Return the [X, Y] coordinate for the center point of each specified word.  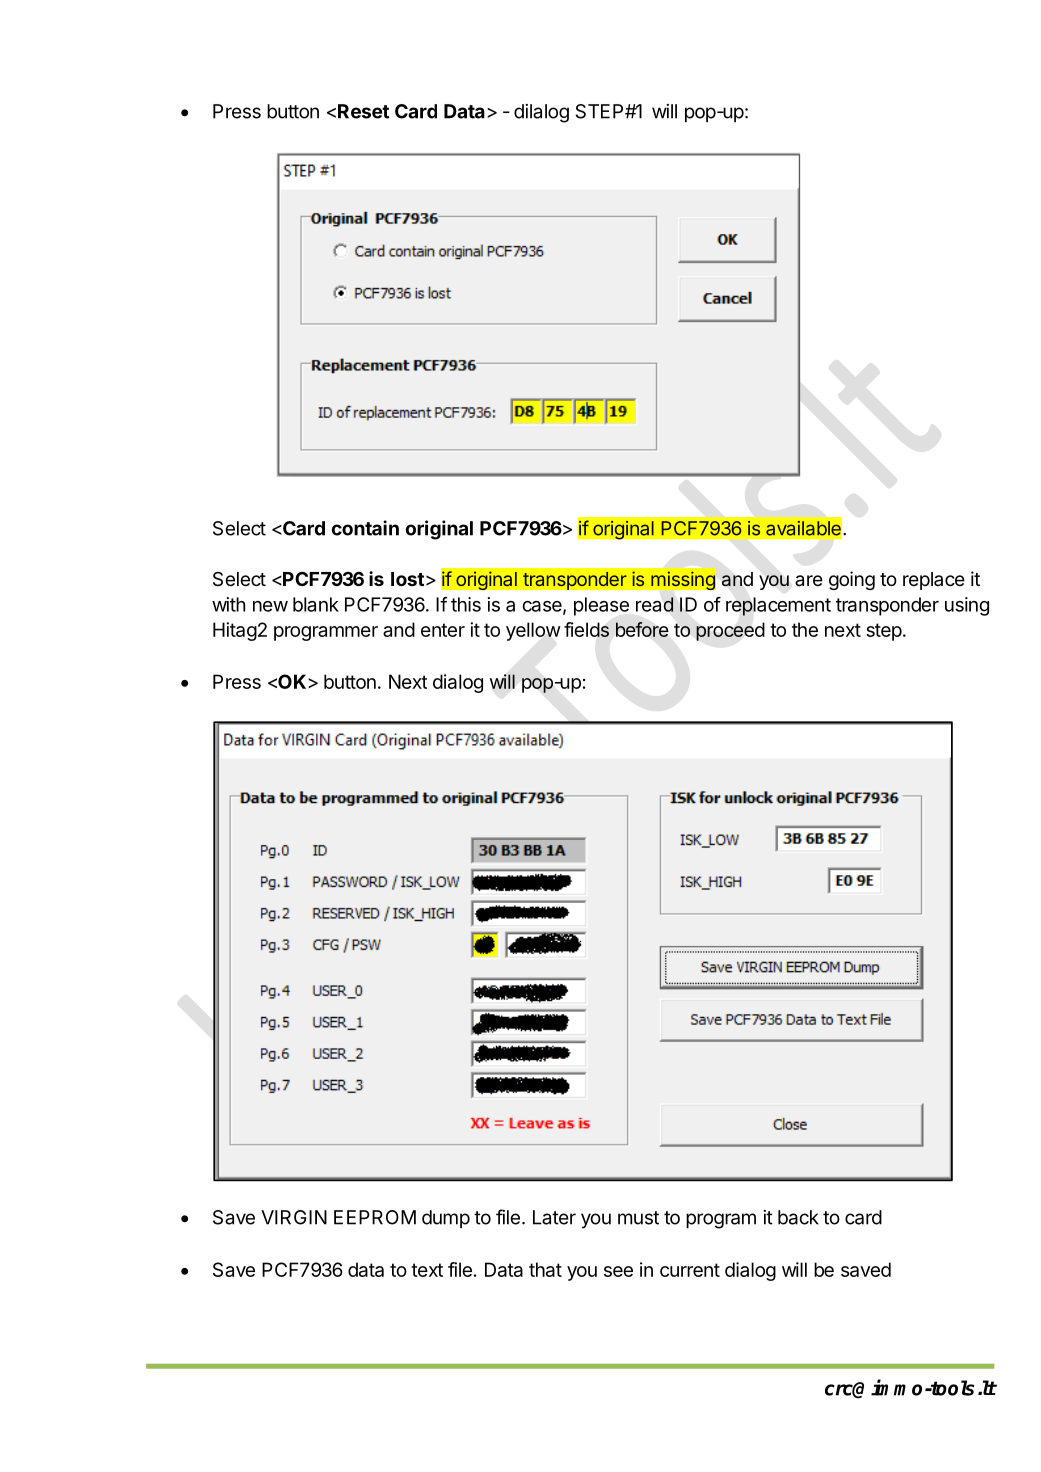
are [809, 581]
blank [316, 604]
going [852, 580]
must [638, 1218]
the [805, 629]
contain [365, 528]
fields [586, 629]
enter [443, 630]
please [601, 606]
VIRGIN [294, 1217]
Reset [363, 111]
